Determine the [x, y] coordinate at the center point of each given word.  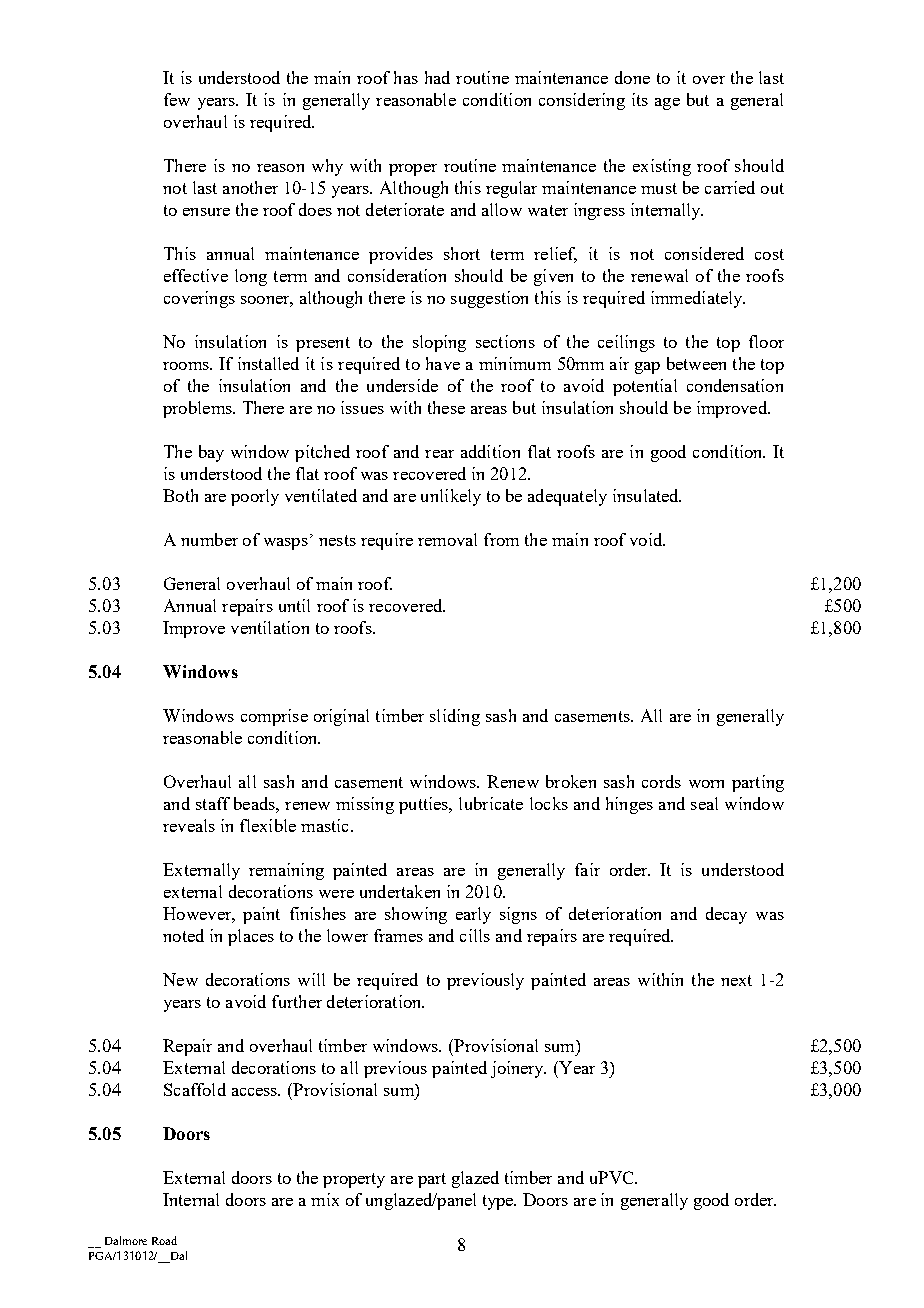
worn [706, 784]
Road [164, 1240]
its [640, 99]
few [177, 99]
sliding [455, 717]
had [437, 77]
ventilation [270, 627]
